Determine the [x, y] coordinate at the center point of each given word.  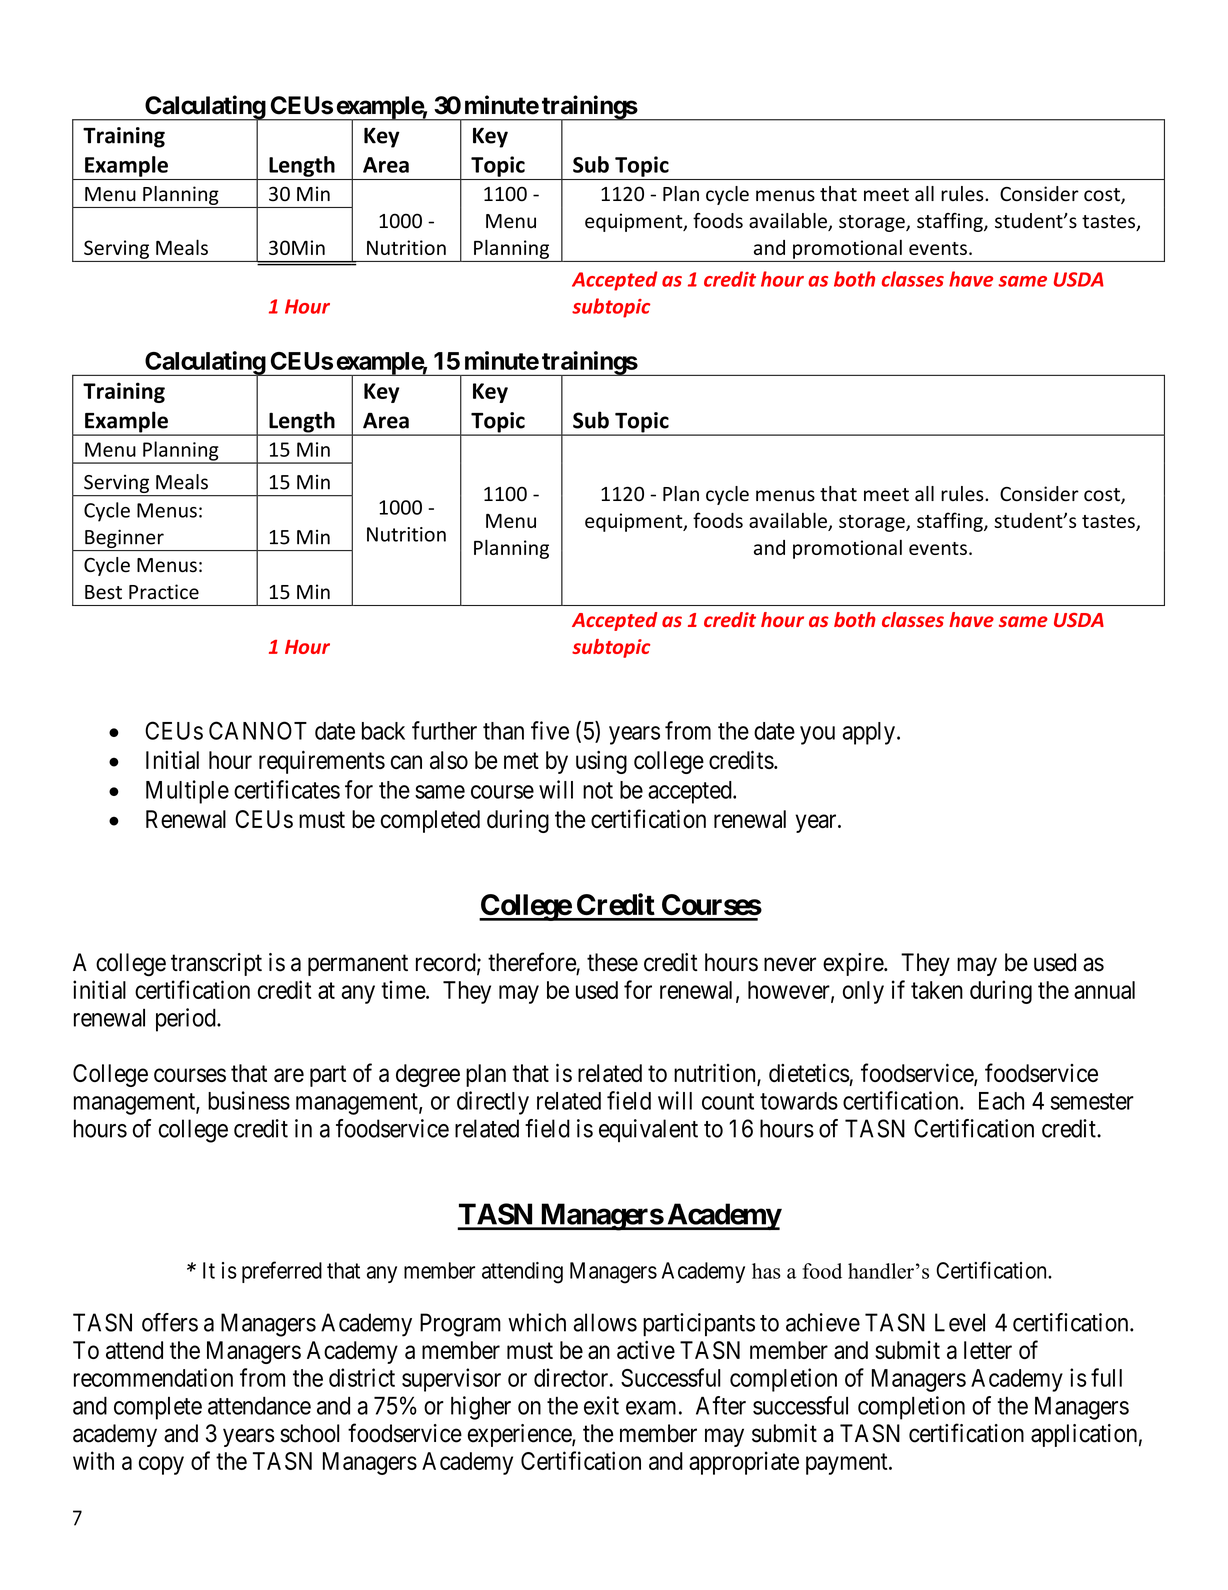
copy [161, 1465]
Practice [164, 592]
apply [869, 733]
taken [937, 990]
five [550, 730]
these [612, 962]
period [187, 1020]
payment [848, 1464]
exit [601, 1405]
